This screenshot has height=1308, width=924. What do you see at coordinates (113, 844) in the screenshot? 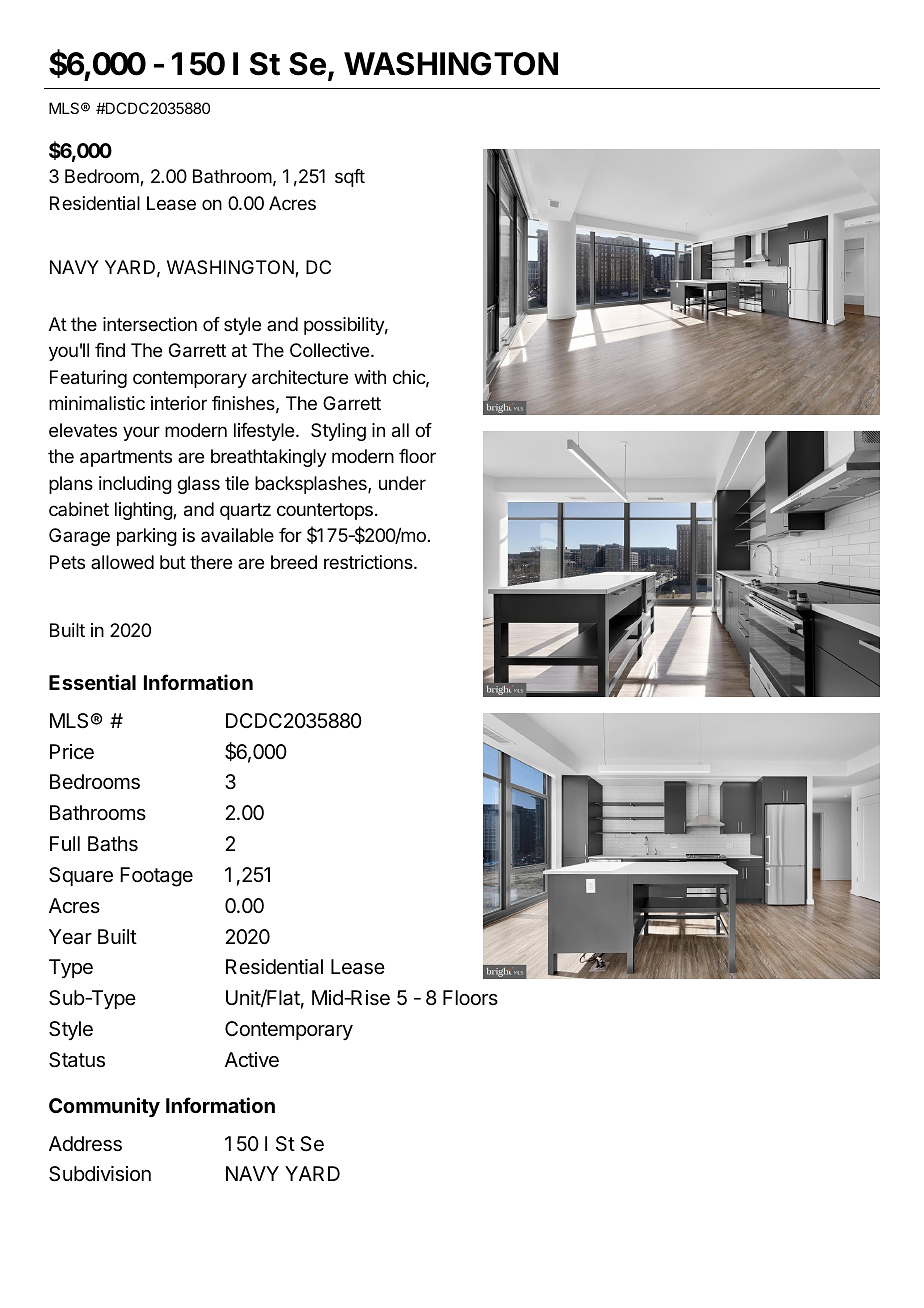
I see `Baths` at bounding box center [113, 844].
